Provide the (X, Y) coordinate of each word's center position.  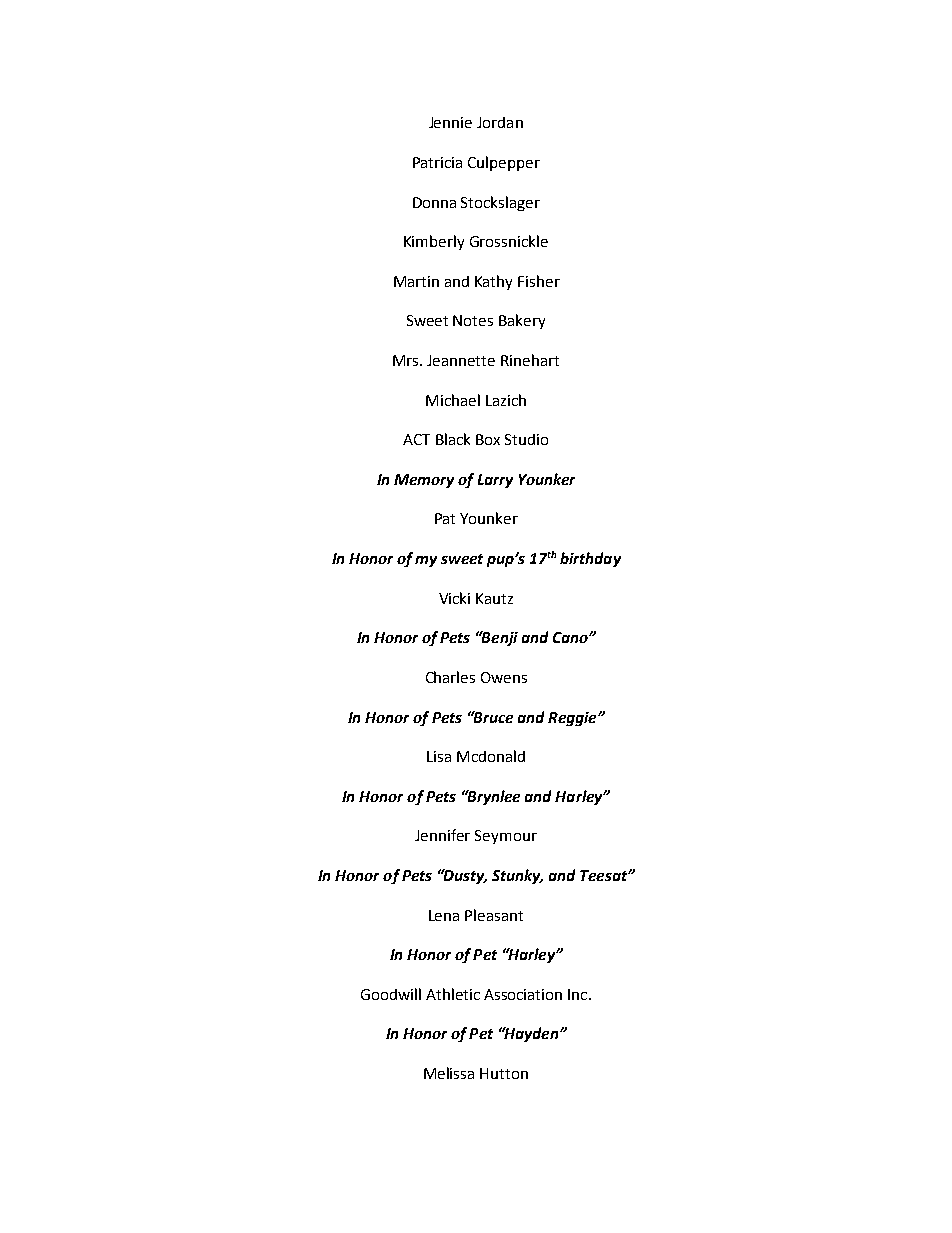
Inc (579, 994)
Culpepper (504, 163)
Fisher (539, 281)
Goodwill (391, 994)
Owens (504, 677)
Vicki (454, 598)
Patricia (437, 162)
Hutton (504, 1073)
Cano (571, 637)
